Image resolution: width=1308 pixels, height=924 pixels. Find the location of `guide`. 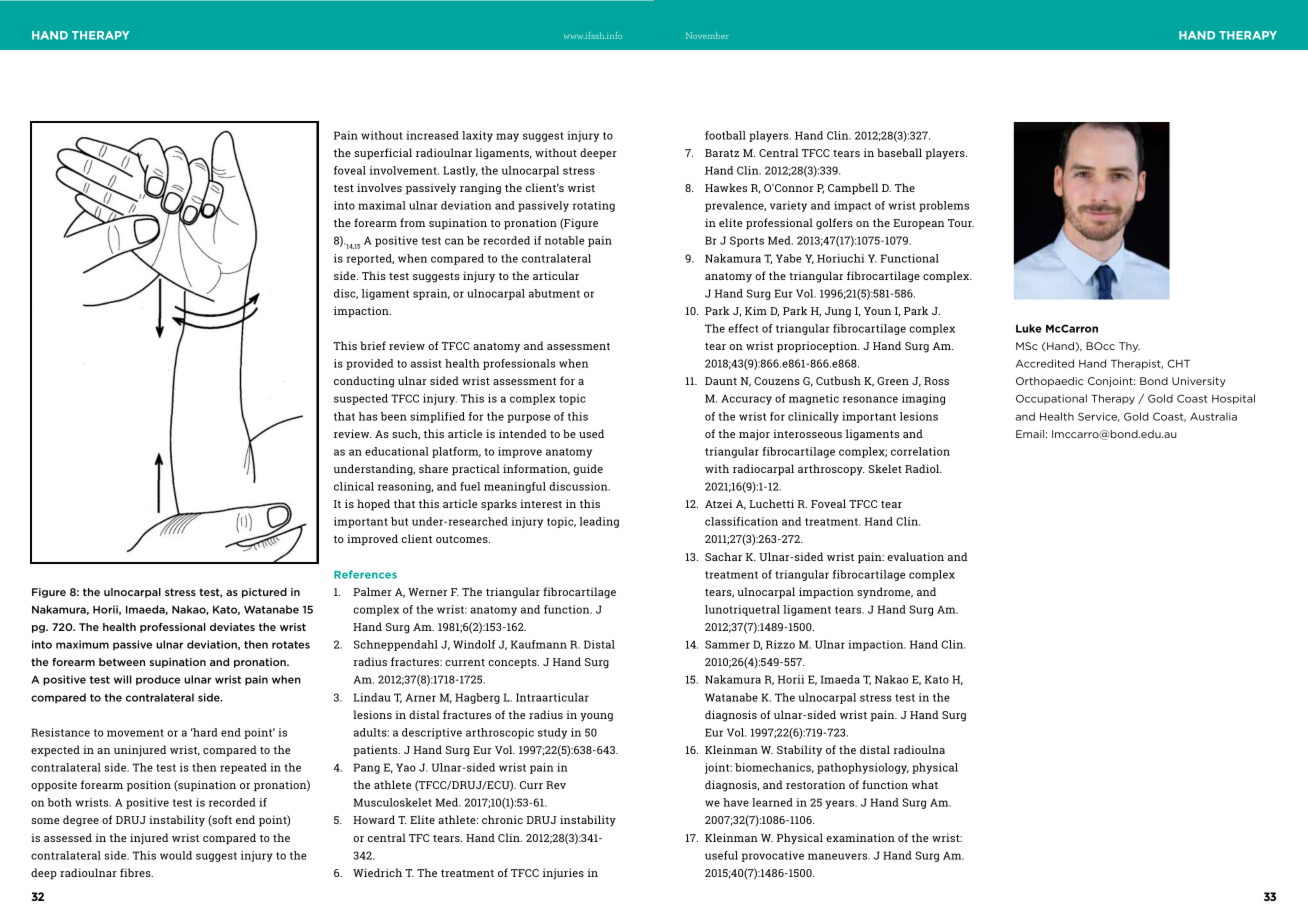

guide is located at coordinates (588, 470).
